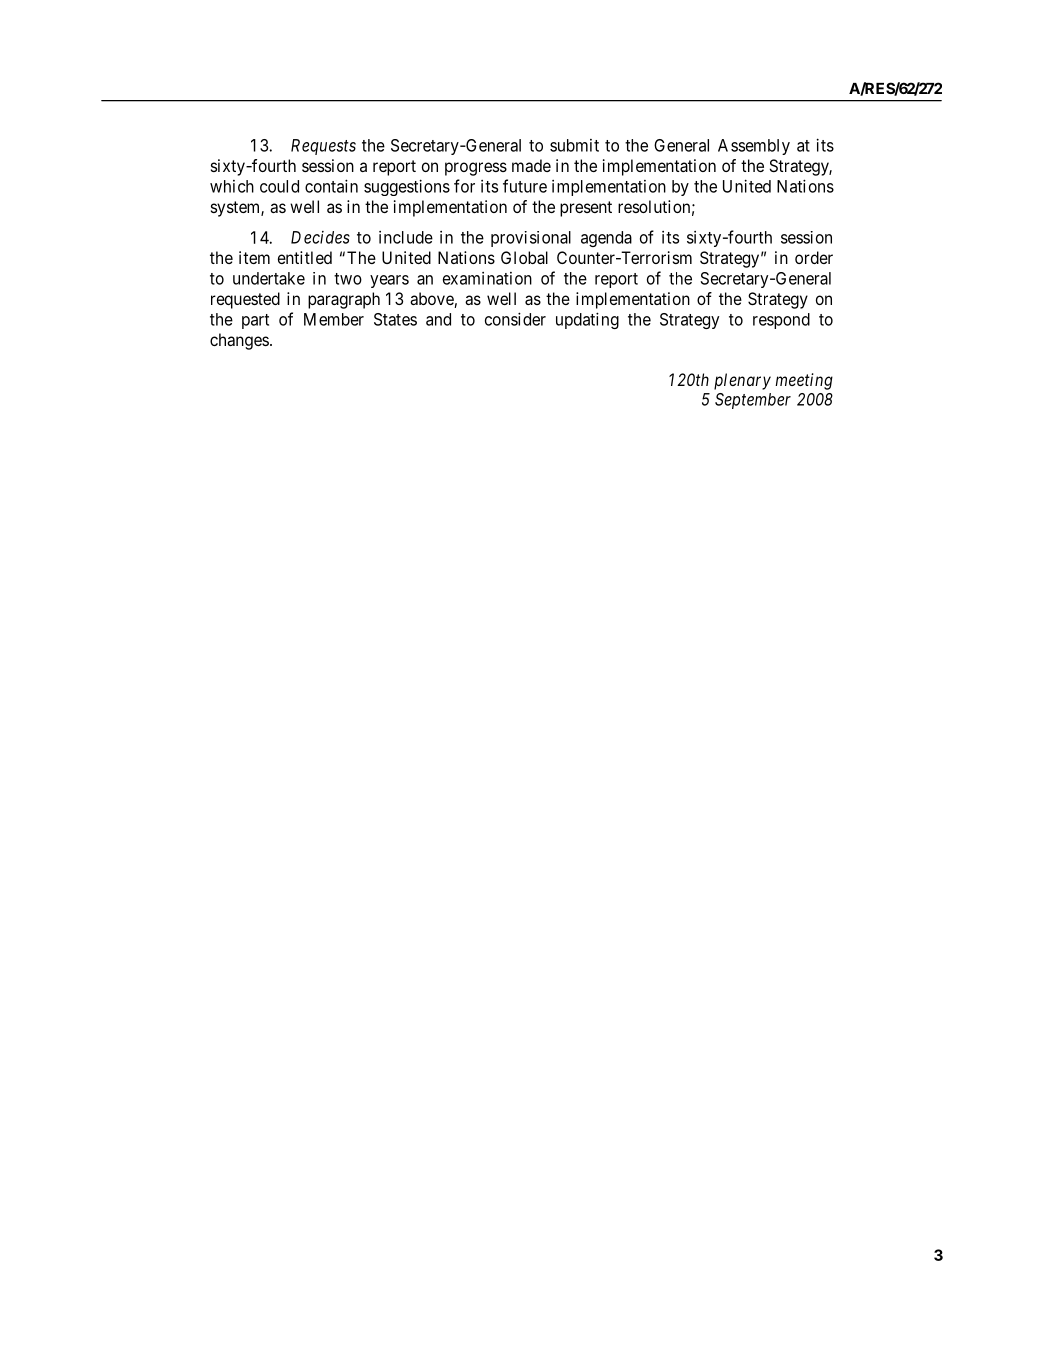  Describe the element at coordinates (255, 321) in the document. I see `part` at that location.
